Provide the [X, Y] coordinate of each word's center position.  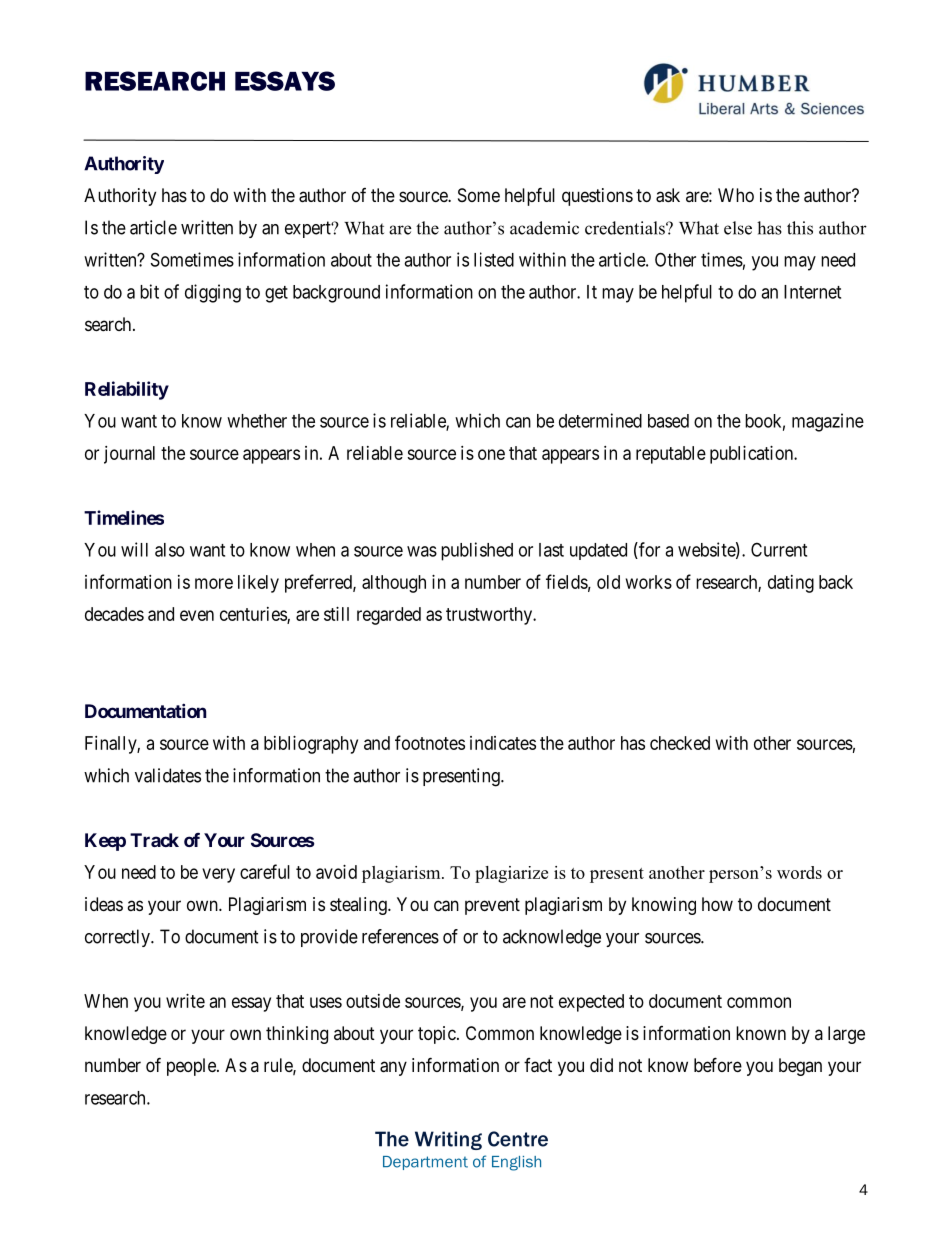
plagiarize [511, 874]
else [738, 228]
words [799, 872]
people [192, 1067]
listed [494, 259]
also [170, 550]
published [477, 551]
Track [154, 840]
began [800, 1067]
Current [779, 549]
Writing [448, 1140]
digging [213, 293]
